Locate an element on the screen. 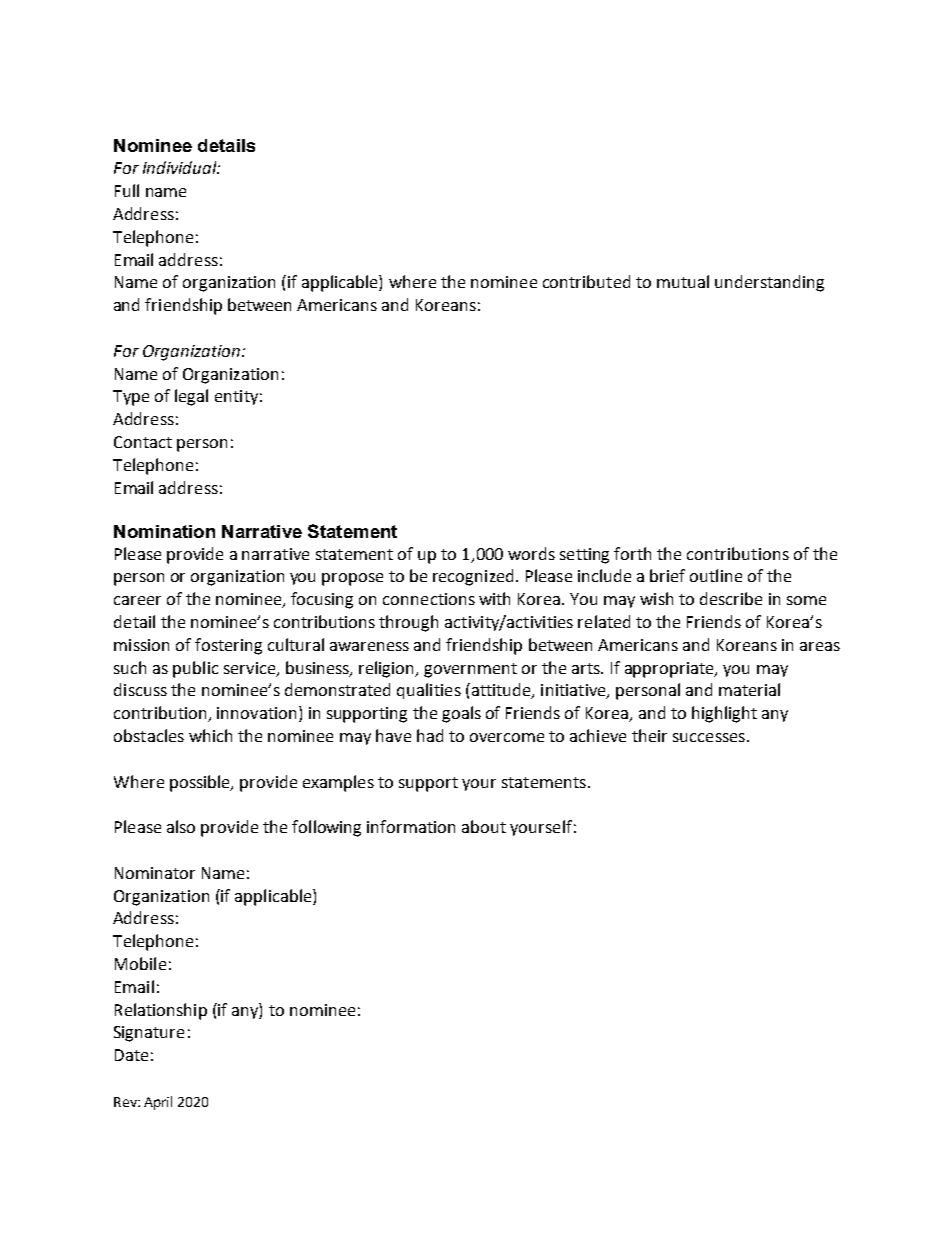  government is located at coordinates (470, 670).
